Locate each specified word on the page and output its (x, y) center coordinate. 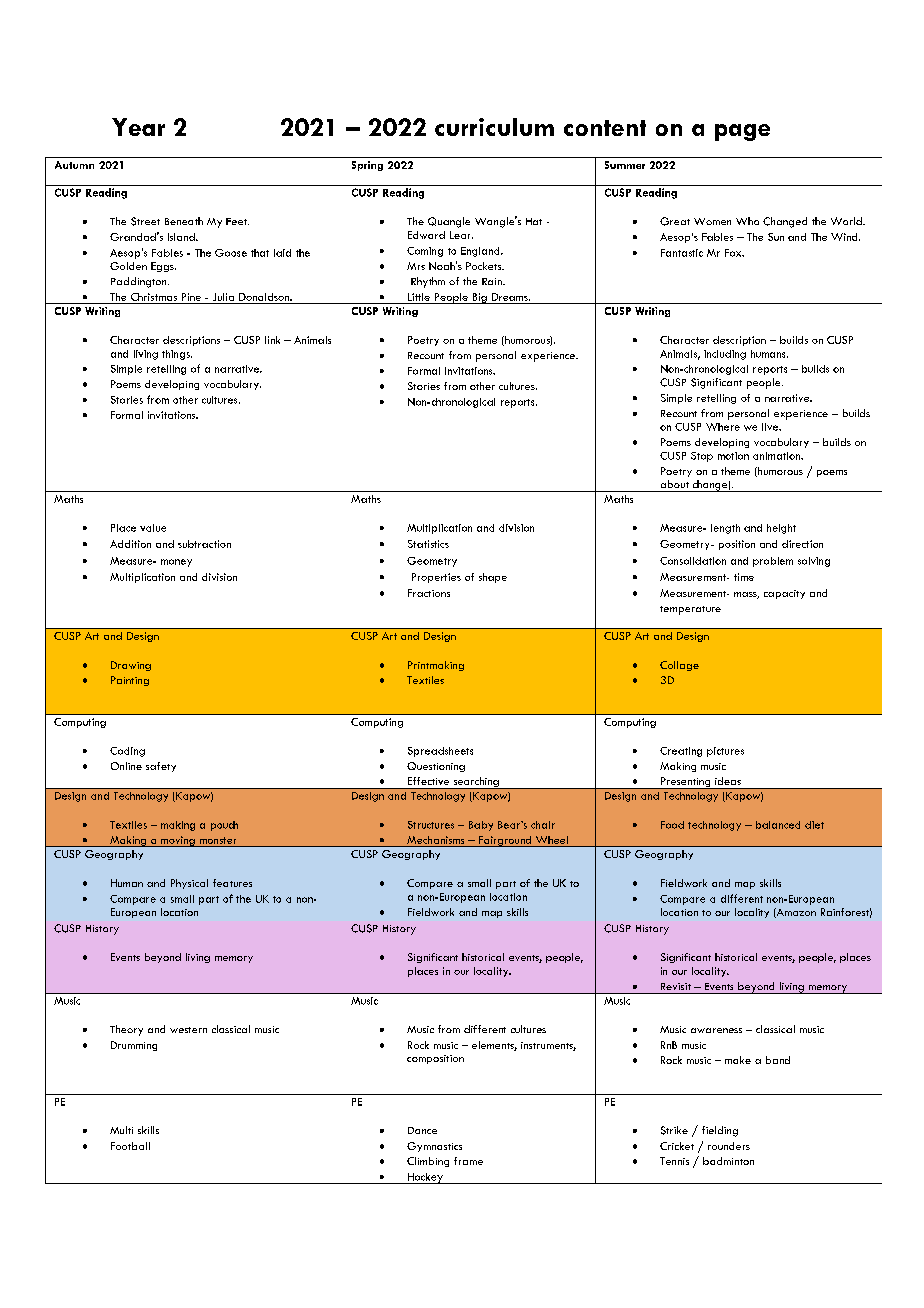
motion (733, 456)
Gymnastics (434, 1147)
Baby (481, 826)
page (742, 132)
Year (138, 127)
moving (178, 841)
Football (130, 1146)
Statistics (428, 544)
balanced (778, 825)
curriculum (494, 127)
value (153, 528)
